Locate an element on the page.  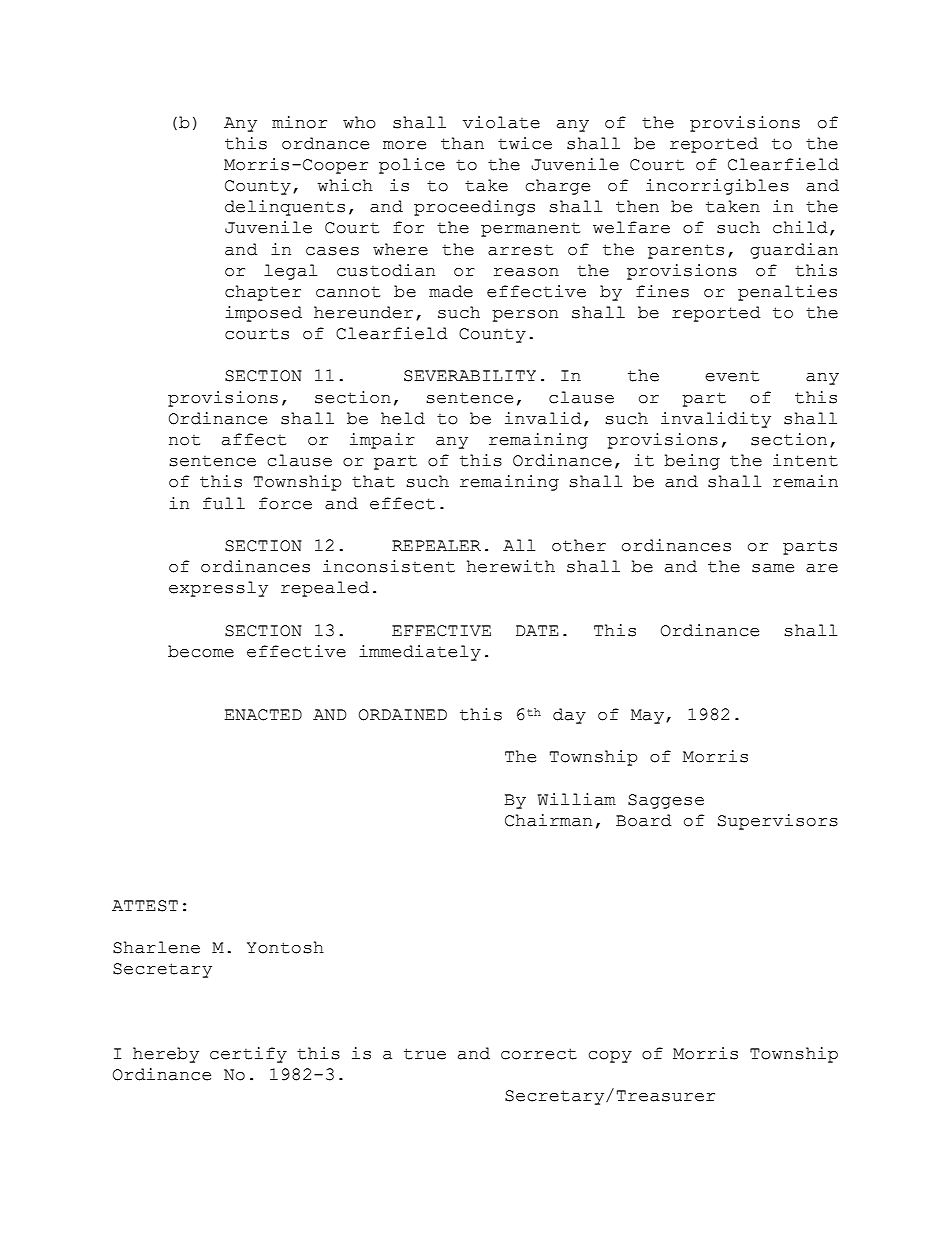
ENACTED is located at coordinates (263, 715).
